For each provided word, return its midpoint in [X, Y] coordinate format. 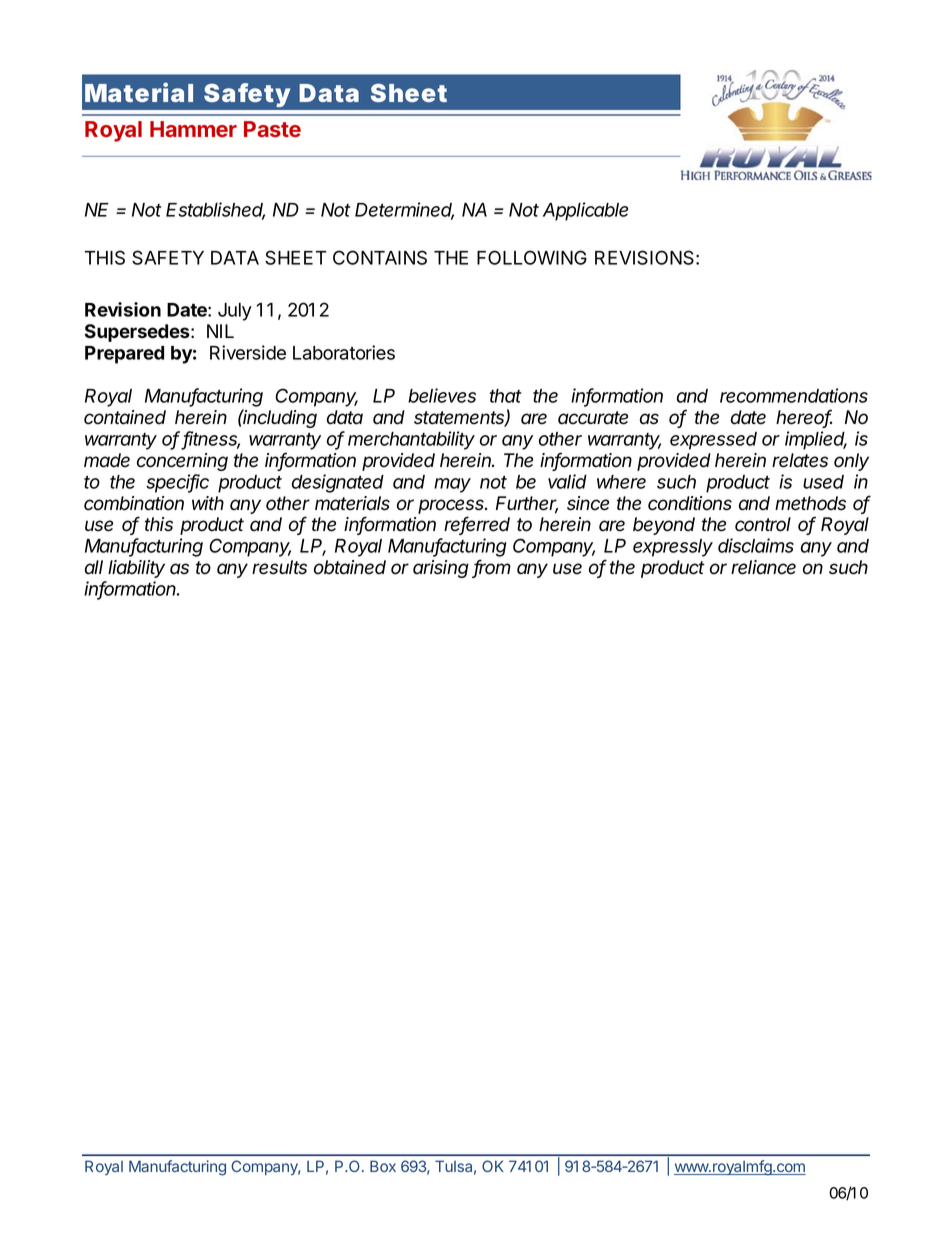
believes [442, 395]
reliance [763, 567]
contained [125, 417]
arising [441, 569]
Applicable [585, 211]
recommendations [794, 395]
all [94, 567]
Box [383, 1166]
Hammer [193, 129]
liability [136, 569]
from [492, 568]
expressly [673, 548]
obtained [350, 567]
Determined [404, 210]
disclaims [756, 545]
